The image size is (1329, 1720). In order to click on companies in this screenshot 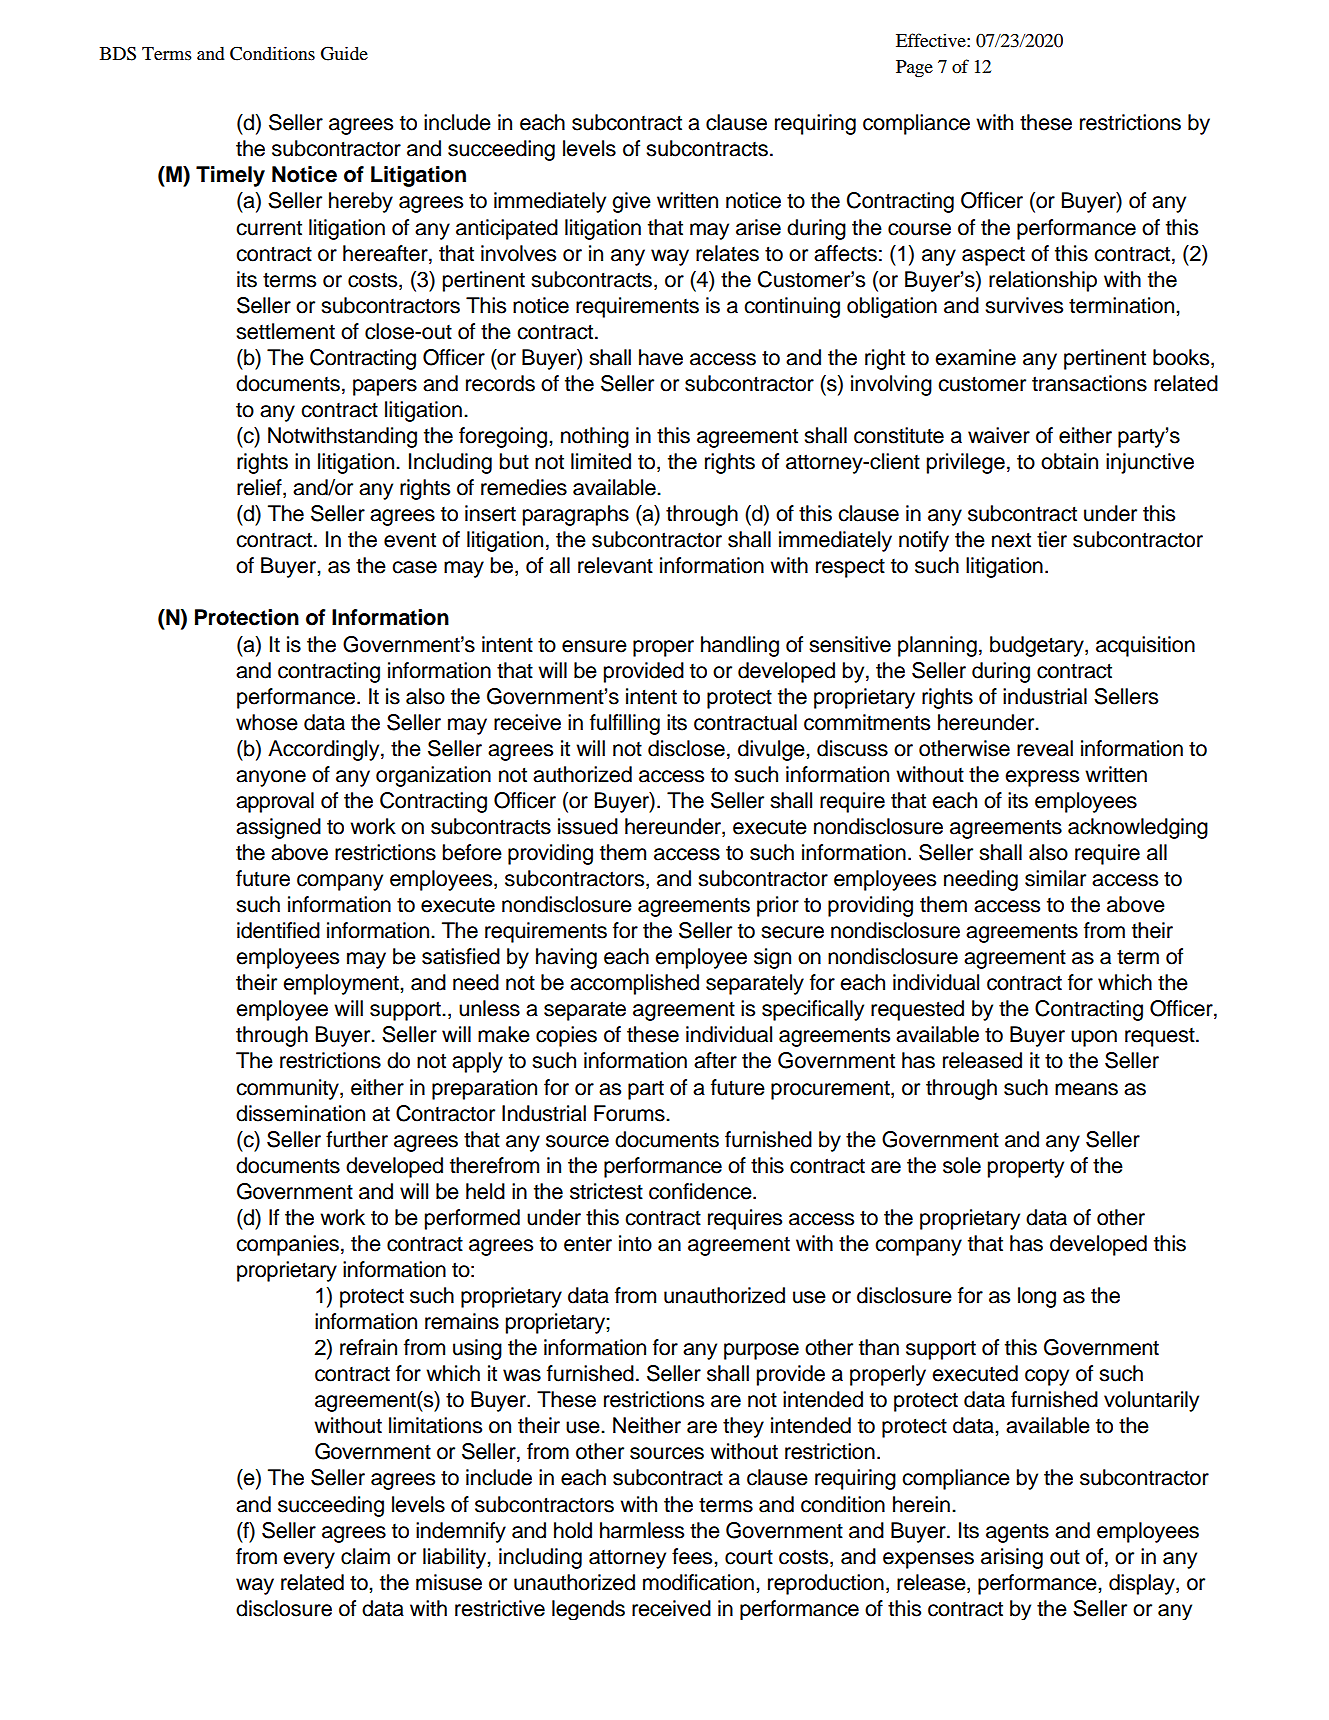, I will do `click(287, 1245)`.
